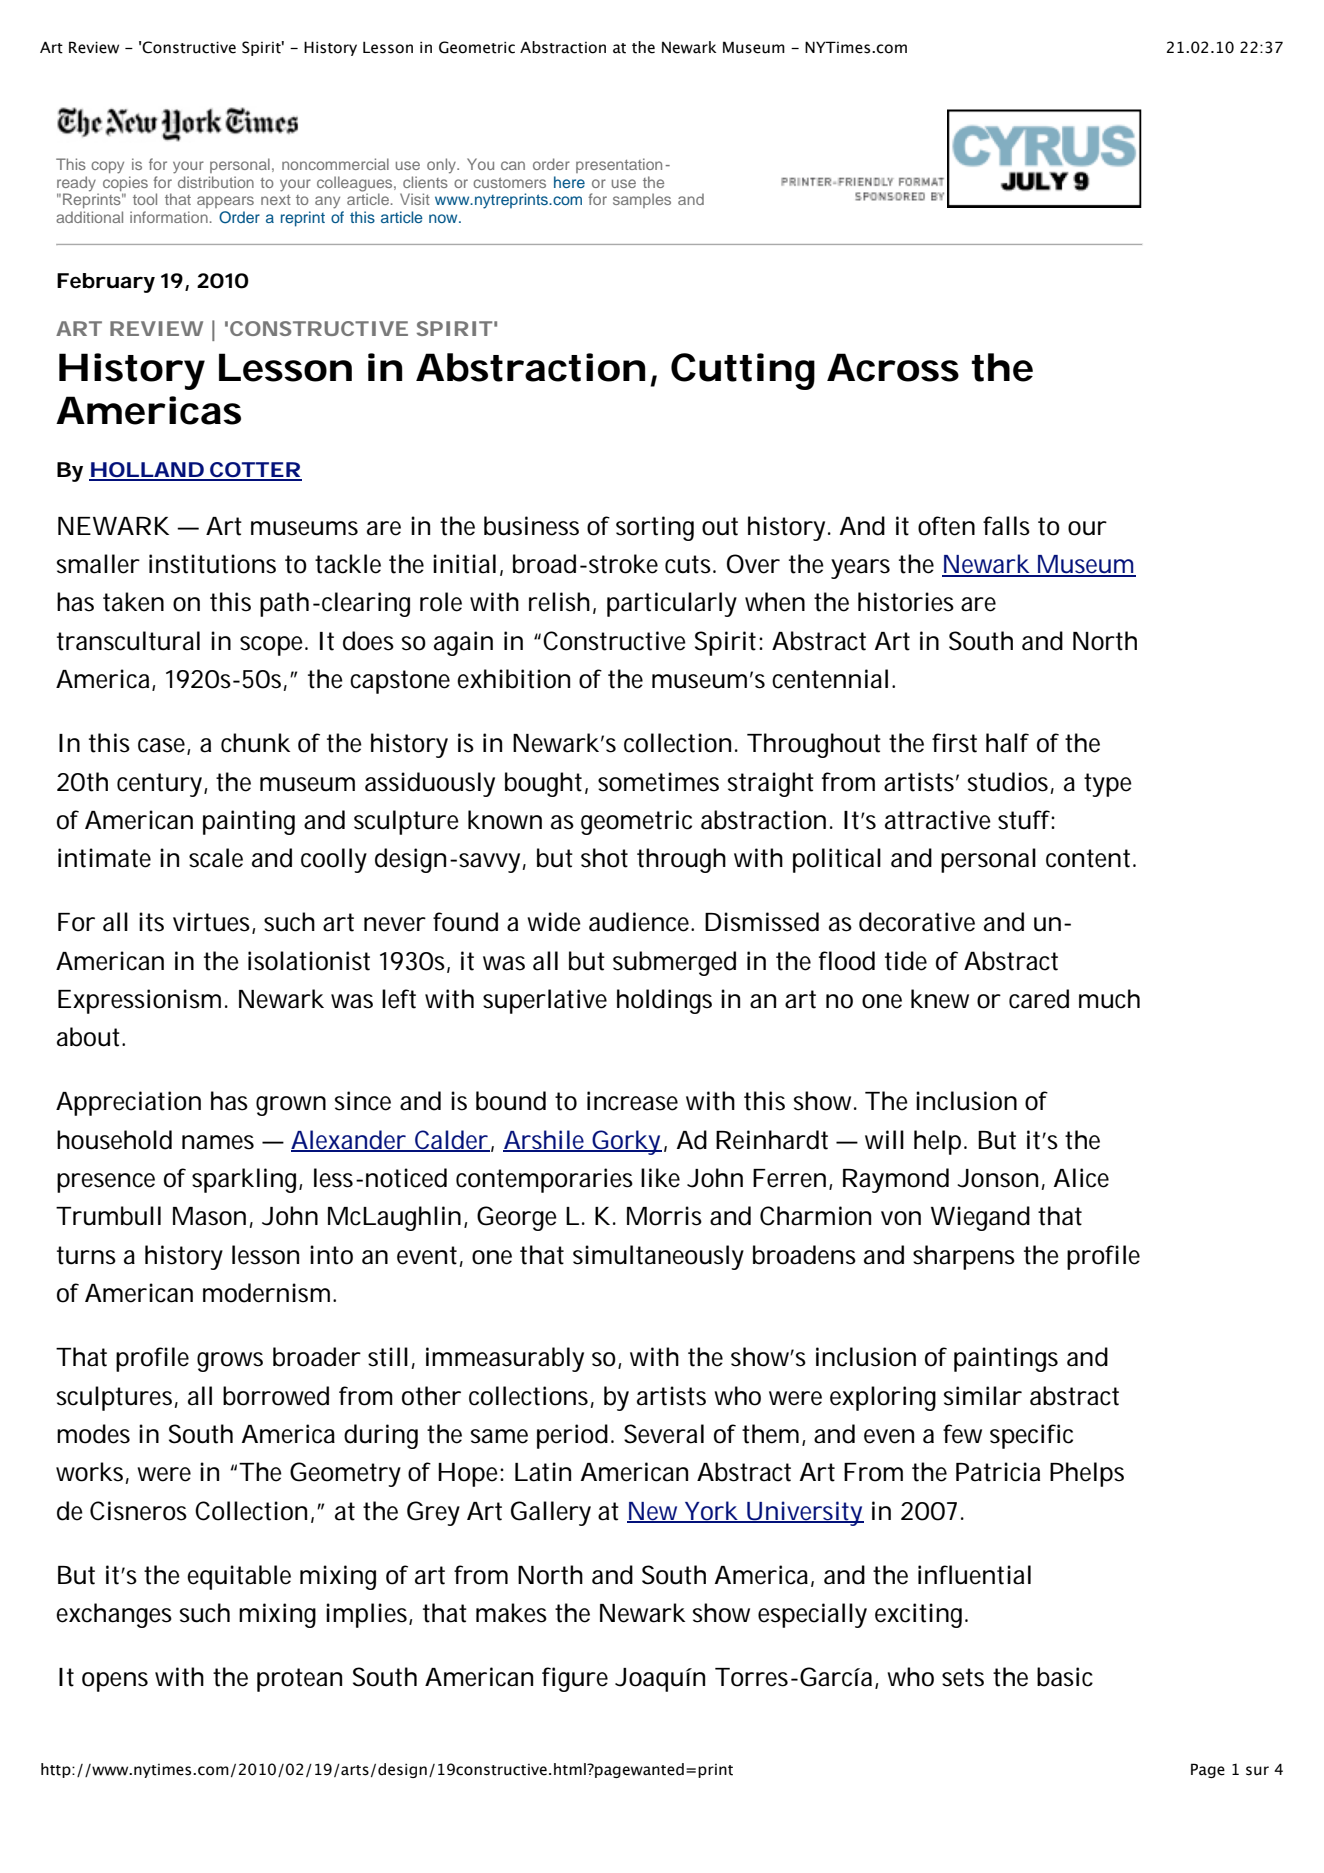 The height and width of the image is (1873, 1324). I want to click on similar, so click(983, 1396).
